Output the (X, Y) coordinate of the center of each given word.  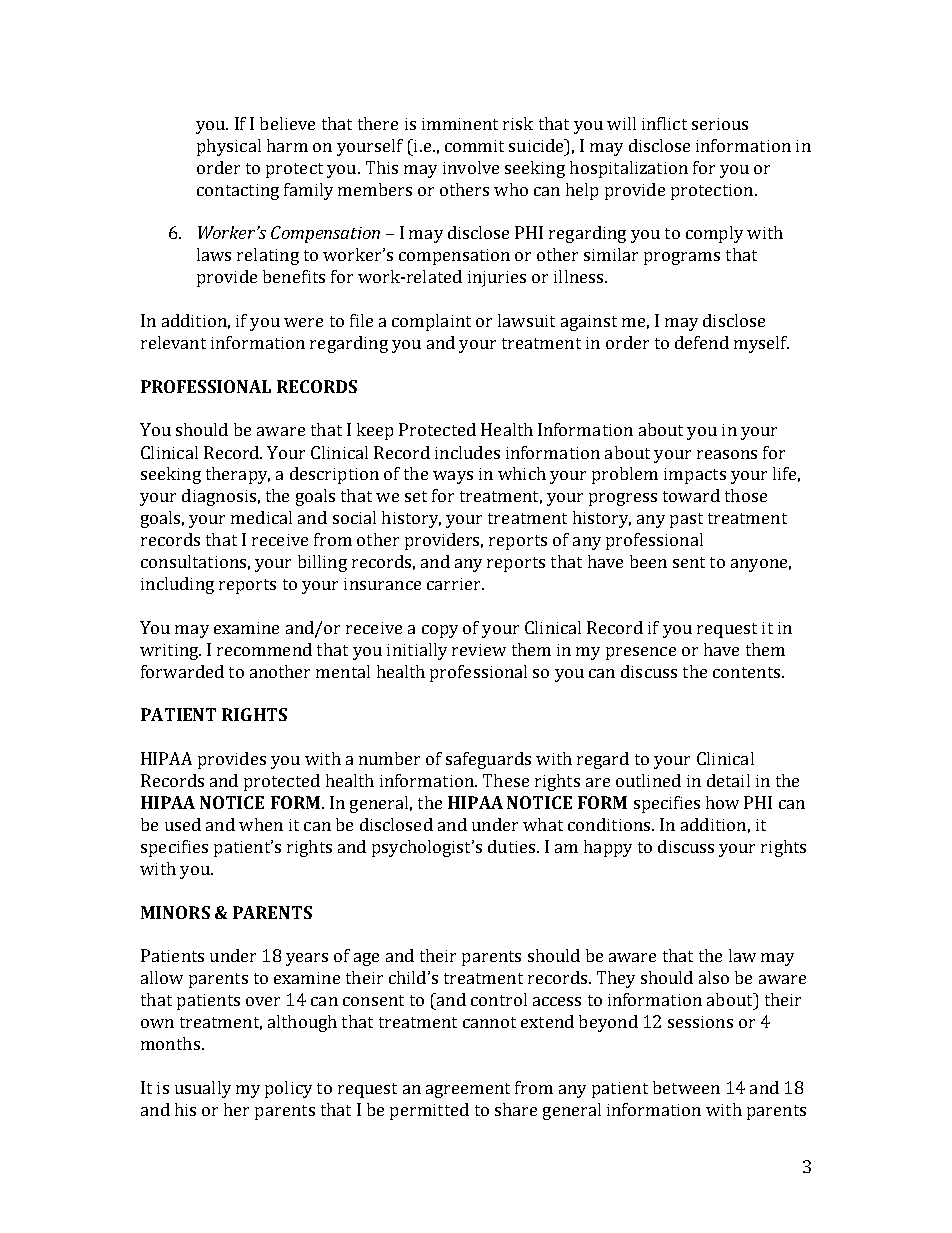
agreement (468, 1090)
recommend (264, 649)
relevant (173, 342)
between (686, 1087)
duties (513, 846)
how (722, 802)
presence (641, 653)
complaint (431, 322)
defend (702, 342)
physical (229, 147)
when (261, 824)
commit (474, 146)
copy (440, 631)
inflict (664, 123)
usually (203, 1089)
